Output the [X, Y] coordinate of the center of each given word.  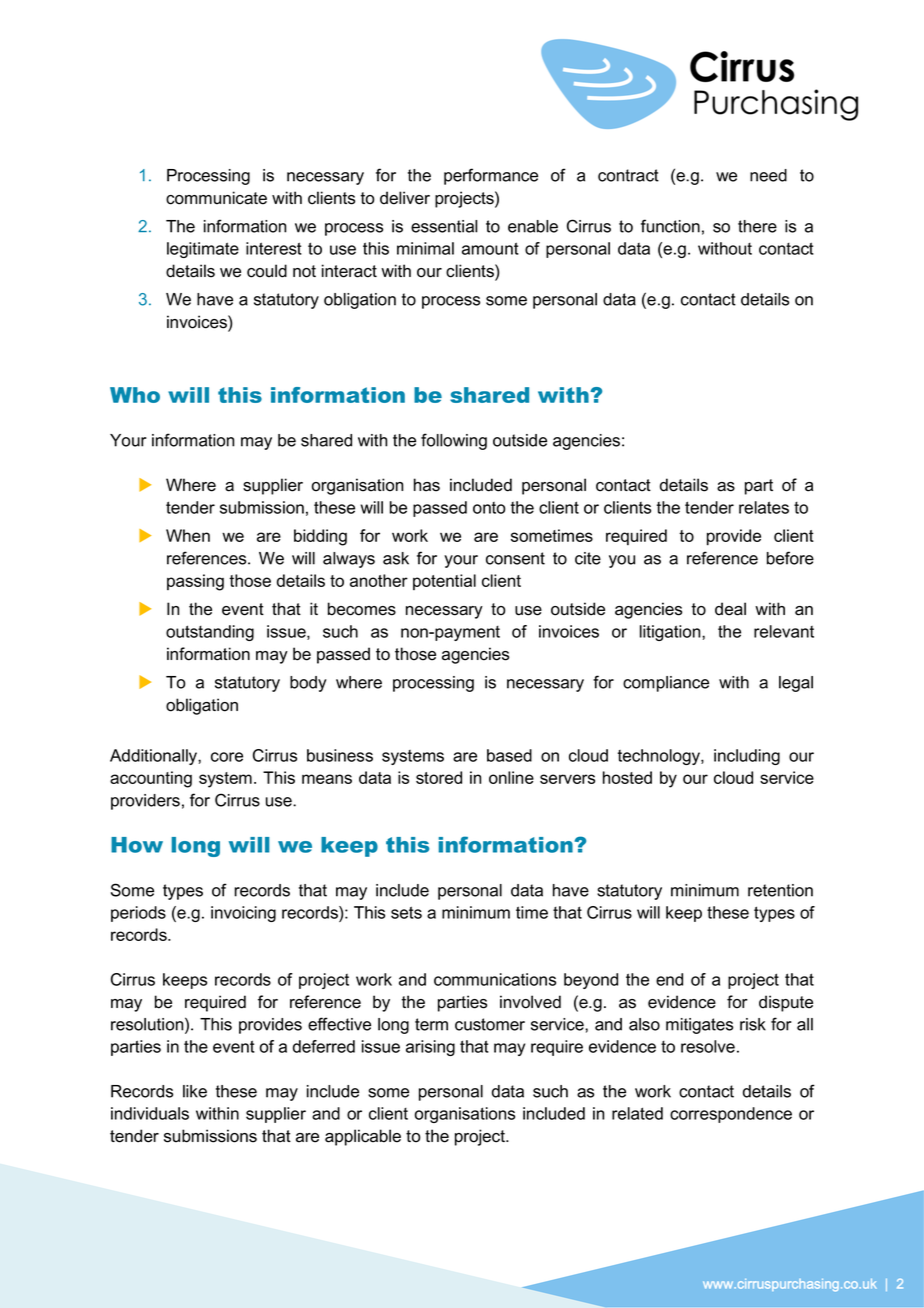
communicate [216, 198]
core [227, 757]
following [454, 441]
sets [406, 912]
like [195, 1091]
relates [764, 507]
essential [444, 226]
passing [195, 582]
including [747, 757]
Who [135, 395]
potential [444, 582]
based [509, 755]
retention [780, 890]
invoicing [243, 914]
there [757, 226]
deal [730, 609]
